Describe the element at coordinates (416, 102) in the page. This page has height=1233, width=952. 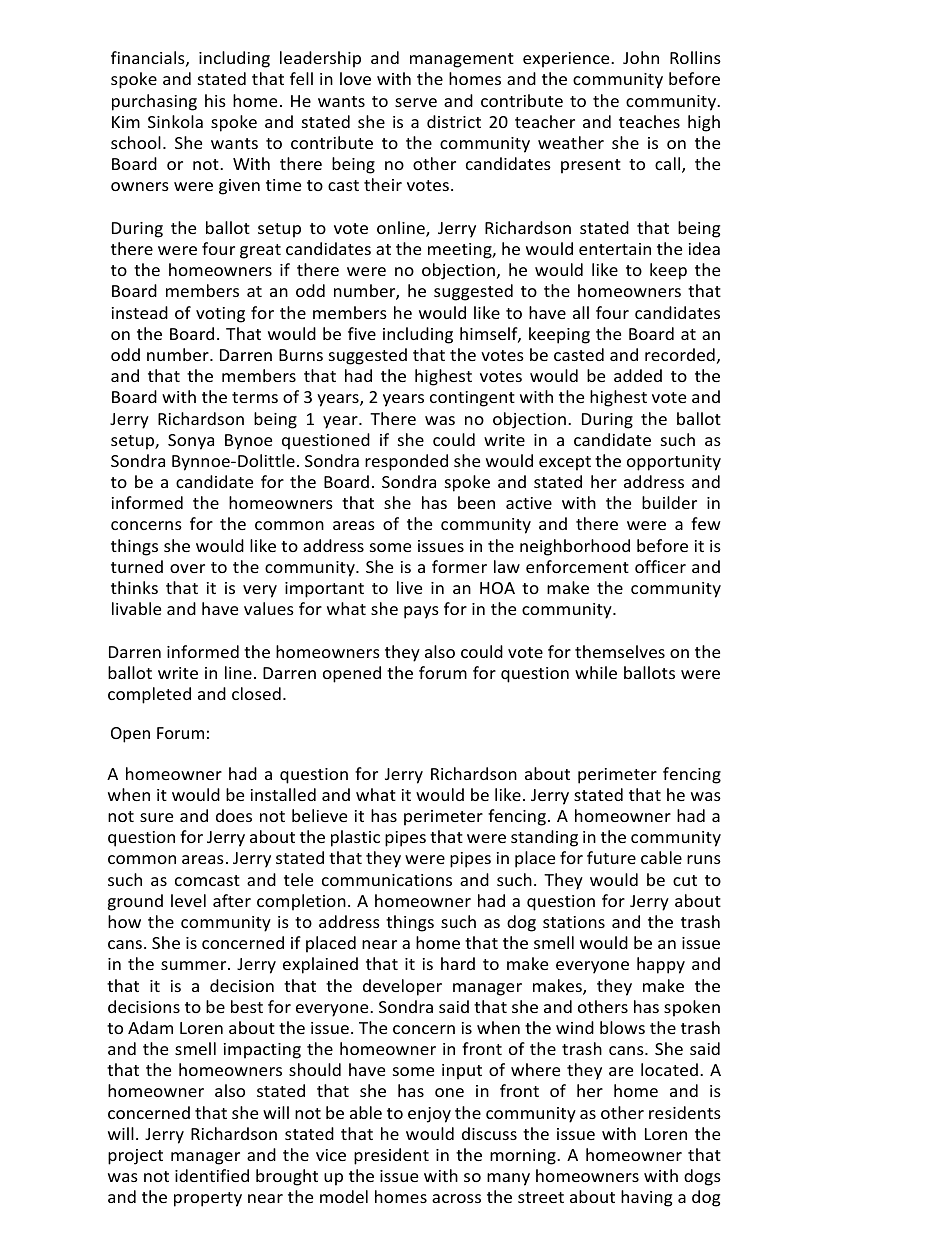
I see `serve` at that location.
